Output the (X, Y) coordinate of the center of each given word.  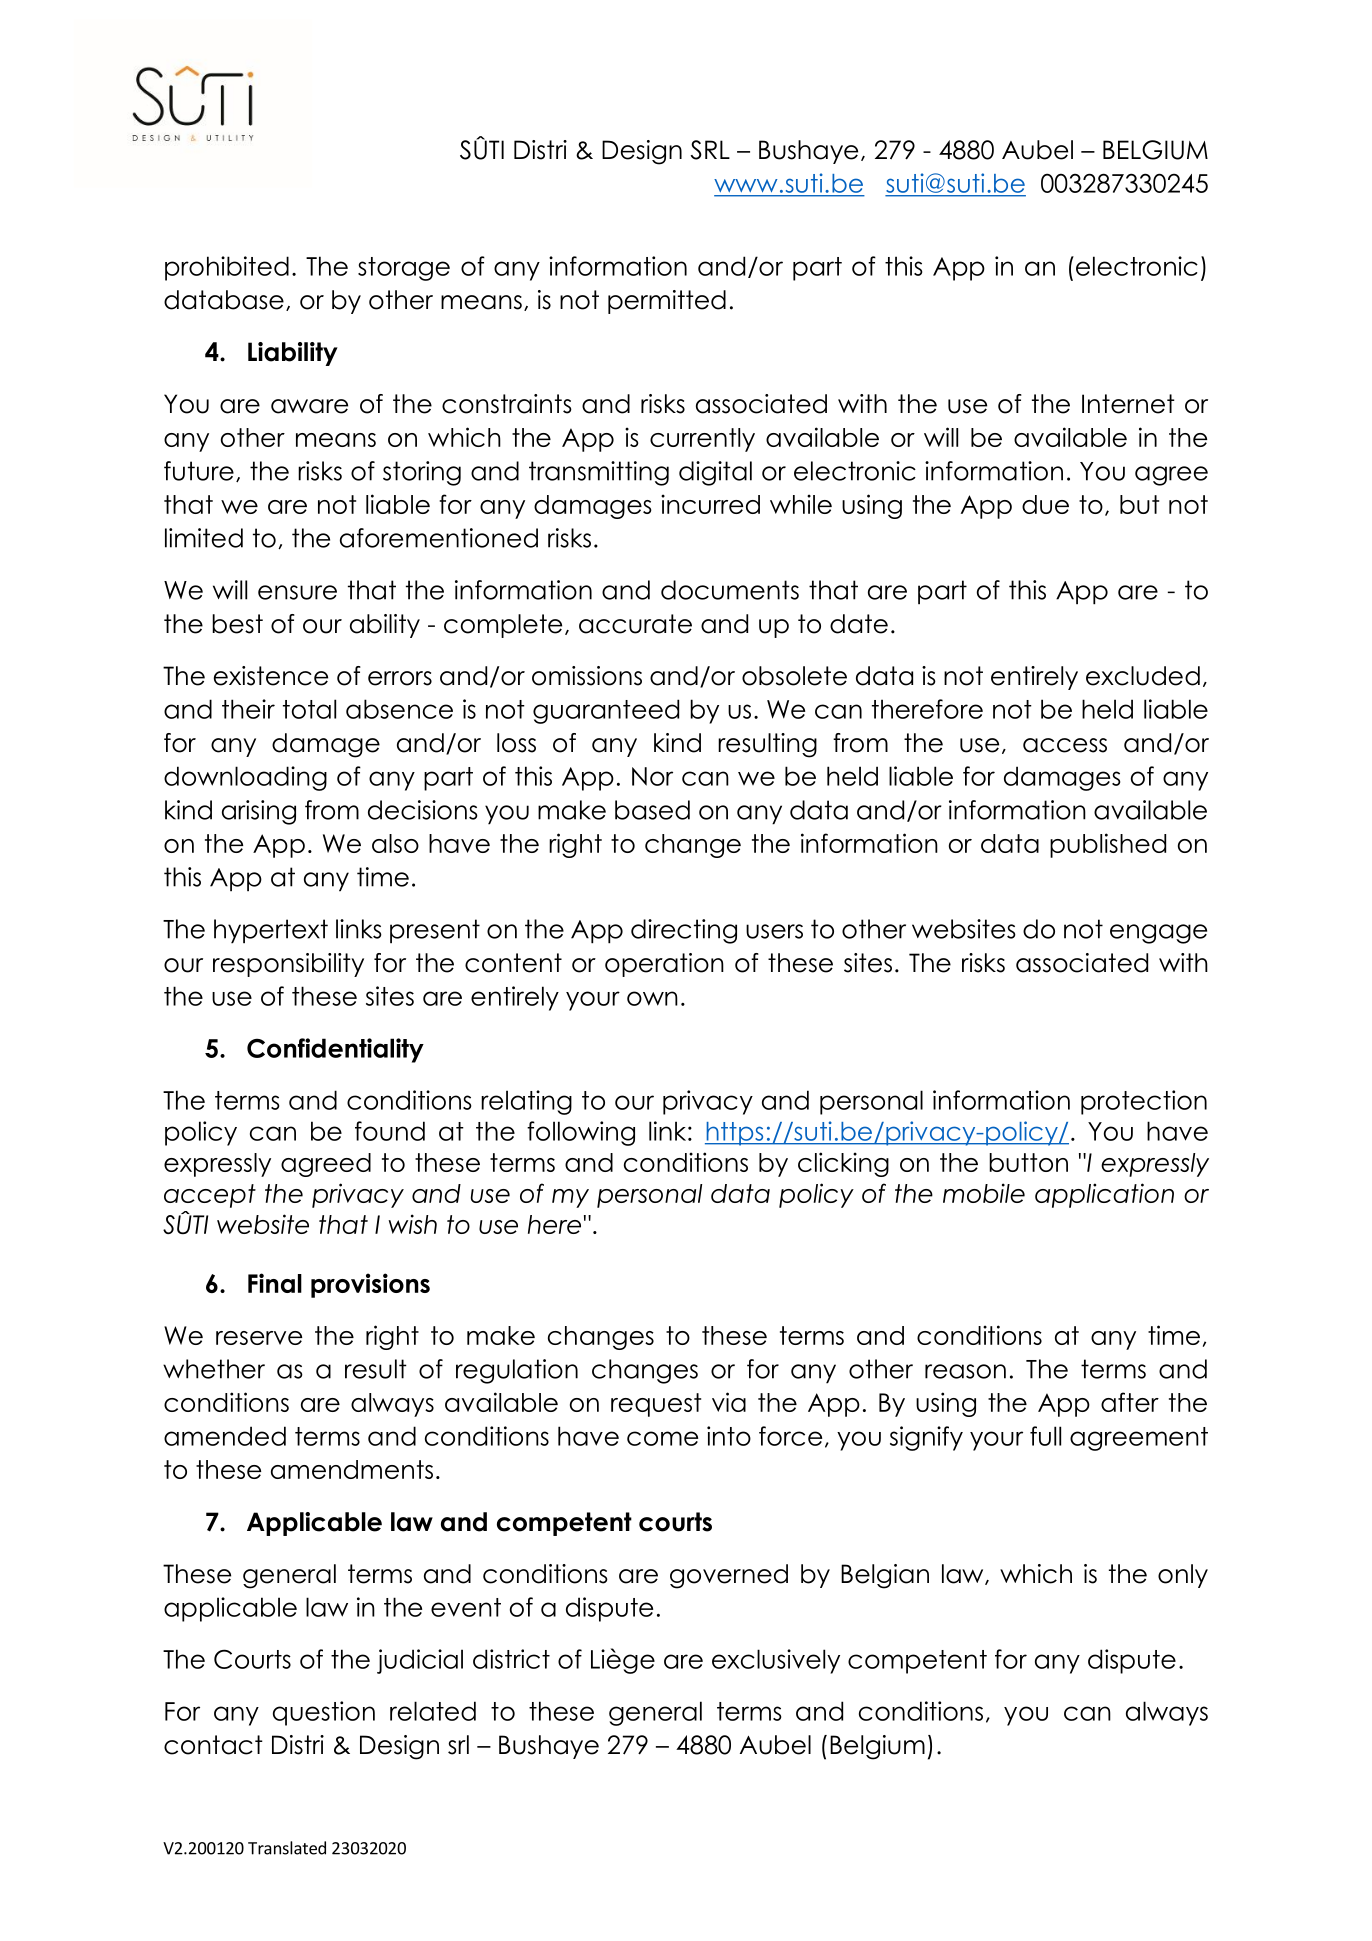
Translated (287, 1848)
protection (1144, 1102)
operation (664, 965)
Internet (1128, 404)
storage (404, 269)
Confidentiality (335, 1050)
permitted (667, 302)
